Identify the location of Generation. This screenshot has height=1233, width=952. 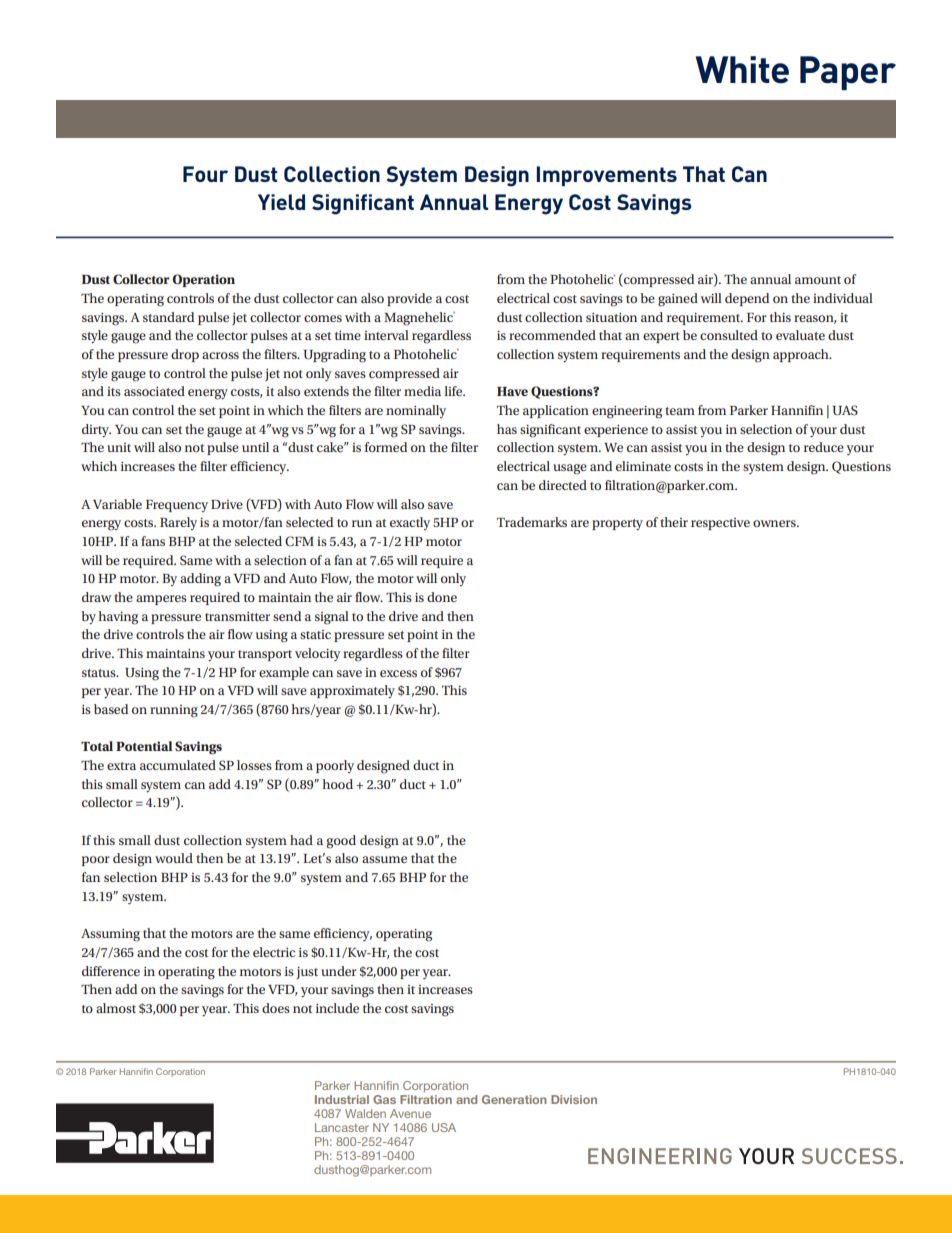
(514, 1099).
